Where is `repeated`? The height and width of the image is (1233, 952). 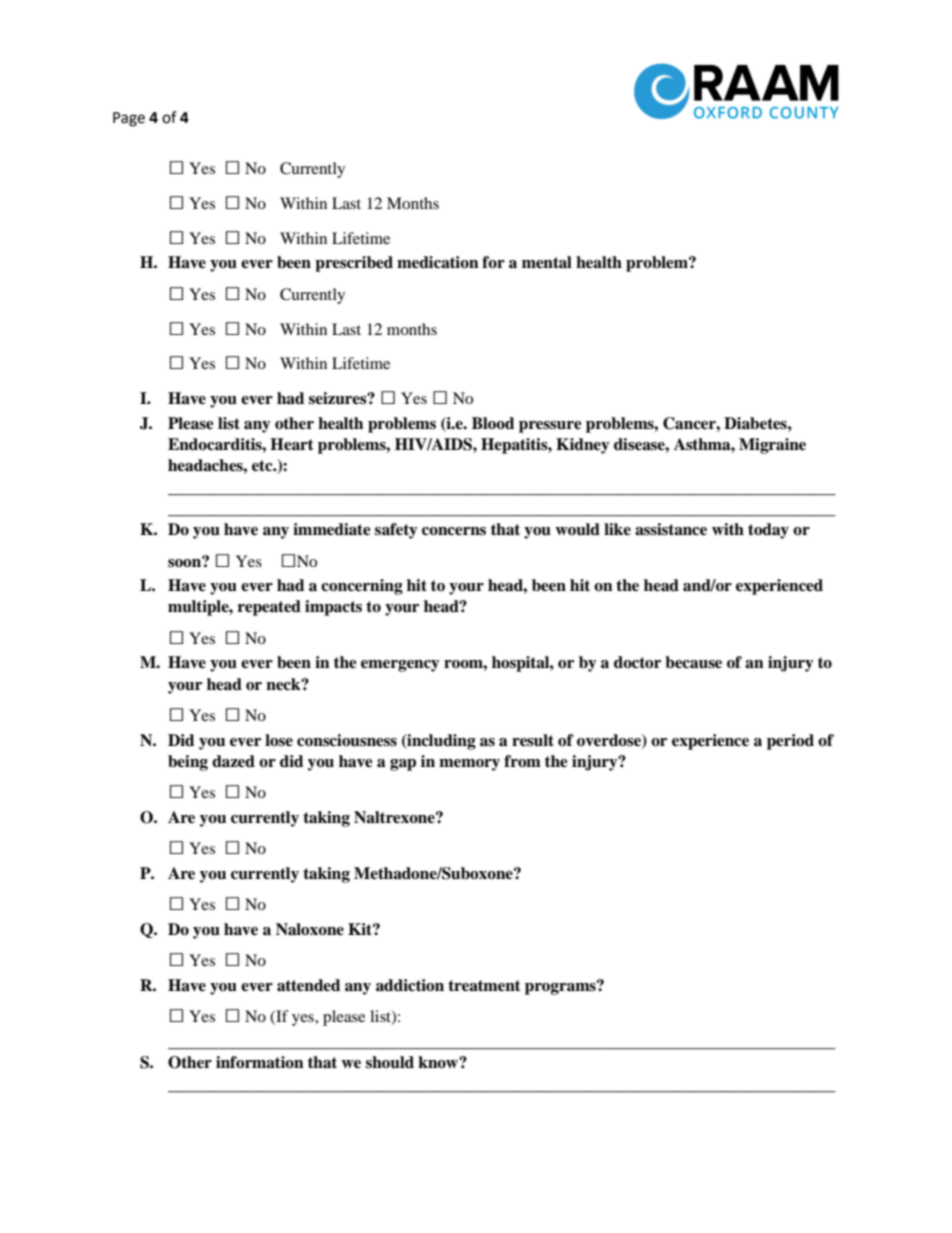
repeated is located at coordinates (269, 608).
